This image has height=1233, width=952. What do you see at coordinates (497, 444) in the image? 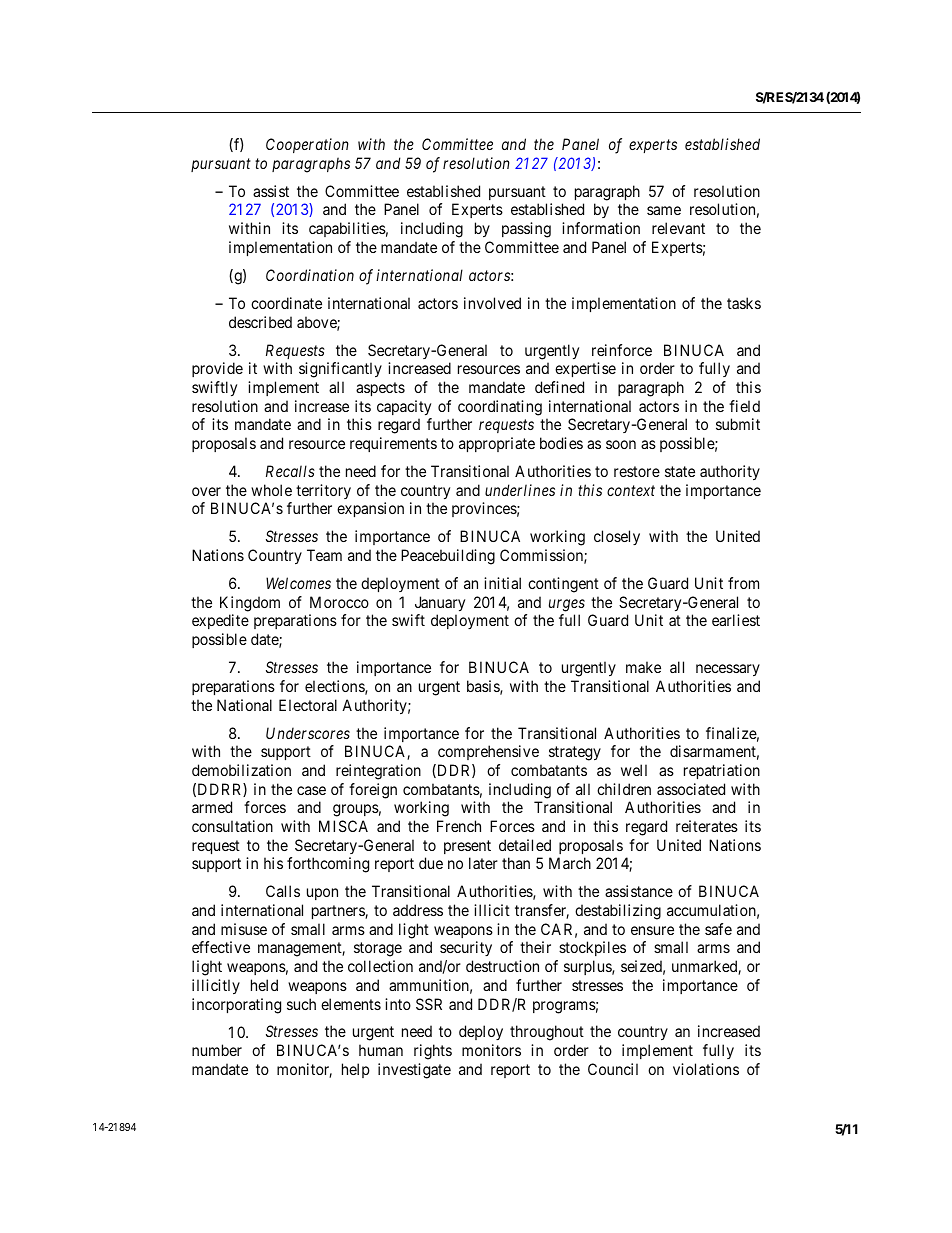
I see `appropriate` at bounding box center [497, 444].
